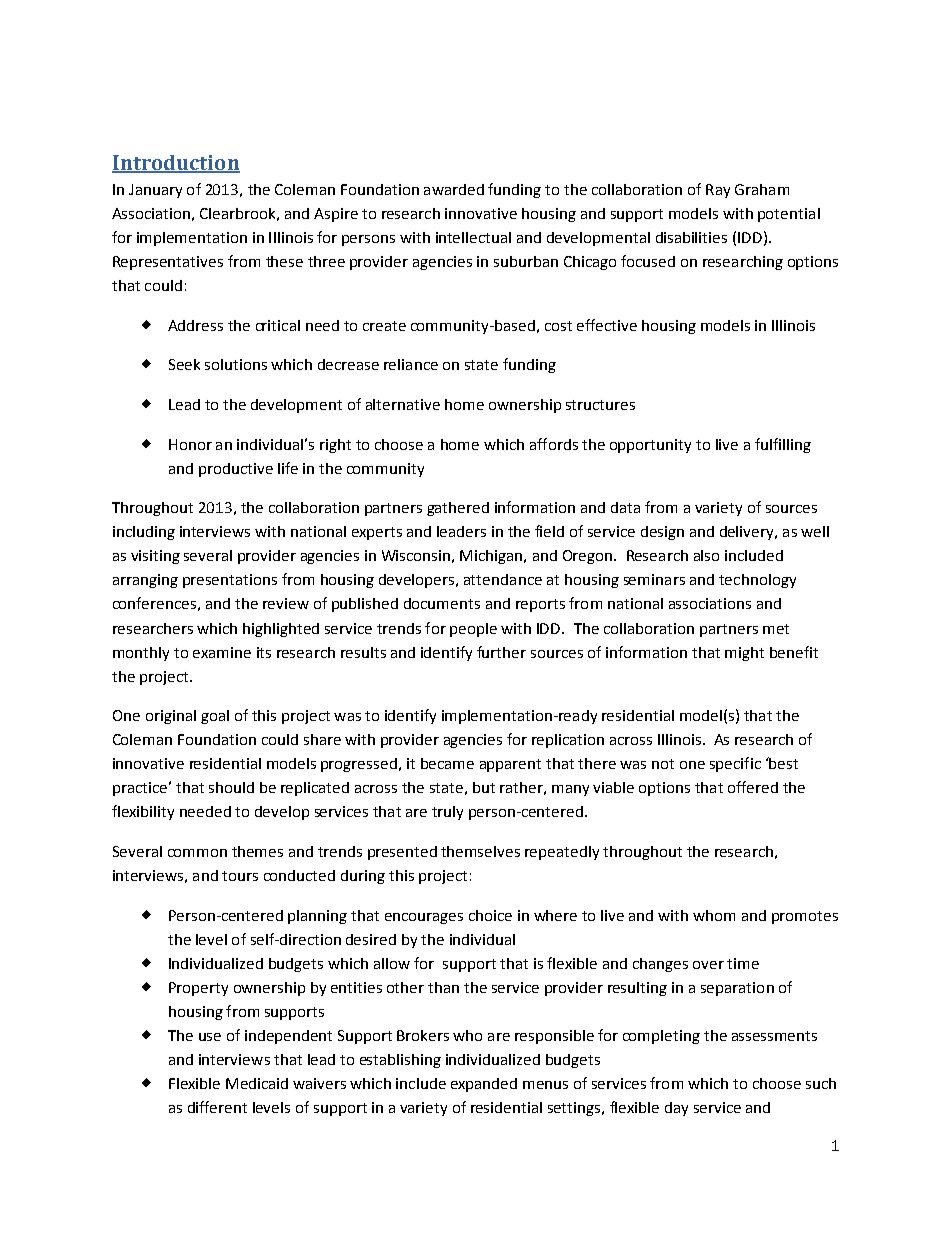  I want to click on Medicaid, so click(257, 1083).
